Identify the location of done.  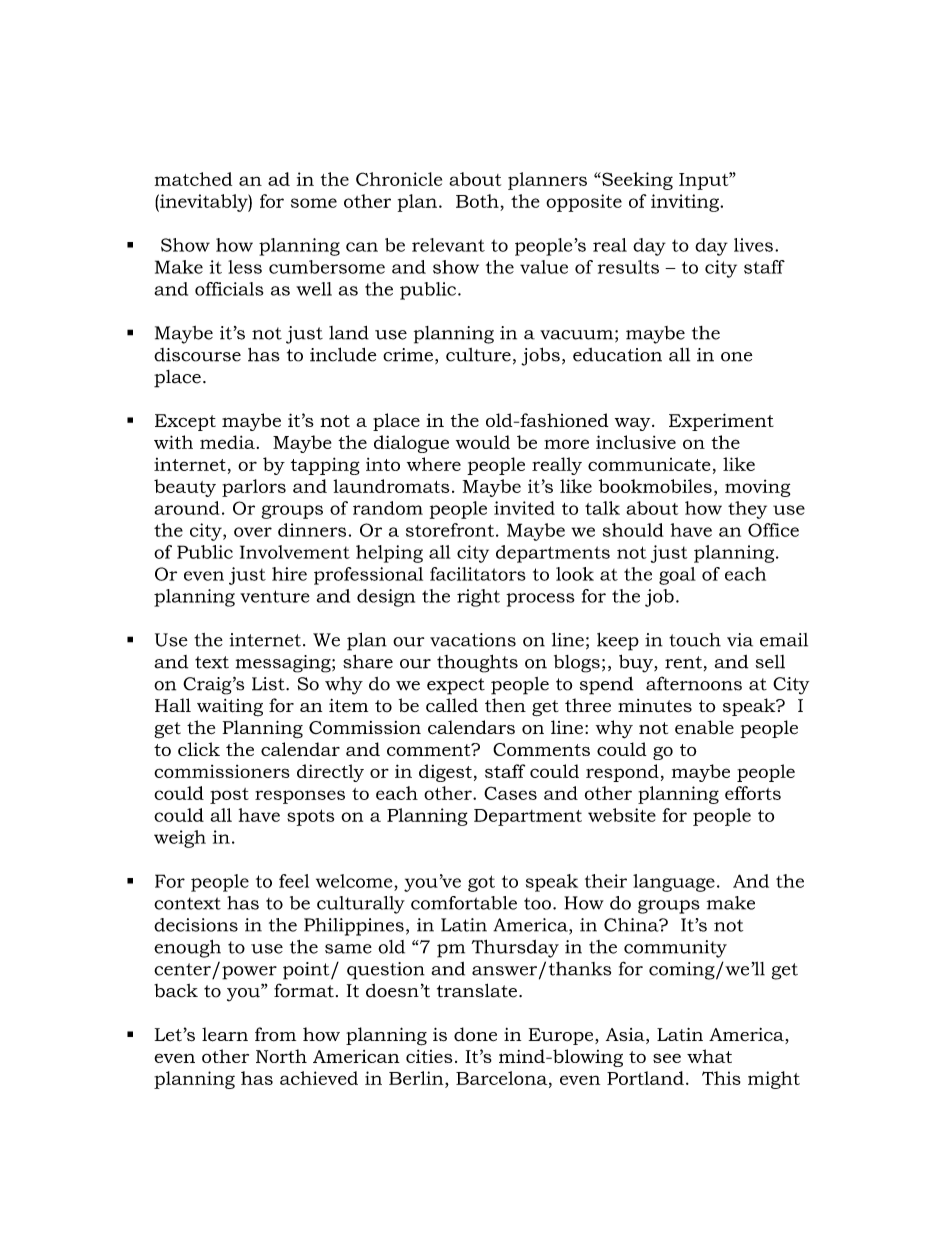
(475, 1034).
